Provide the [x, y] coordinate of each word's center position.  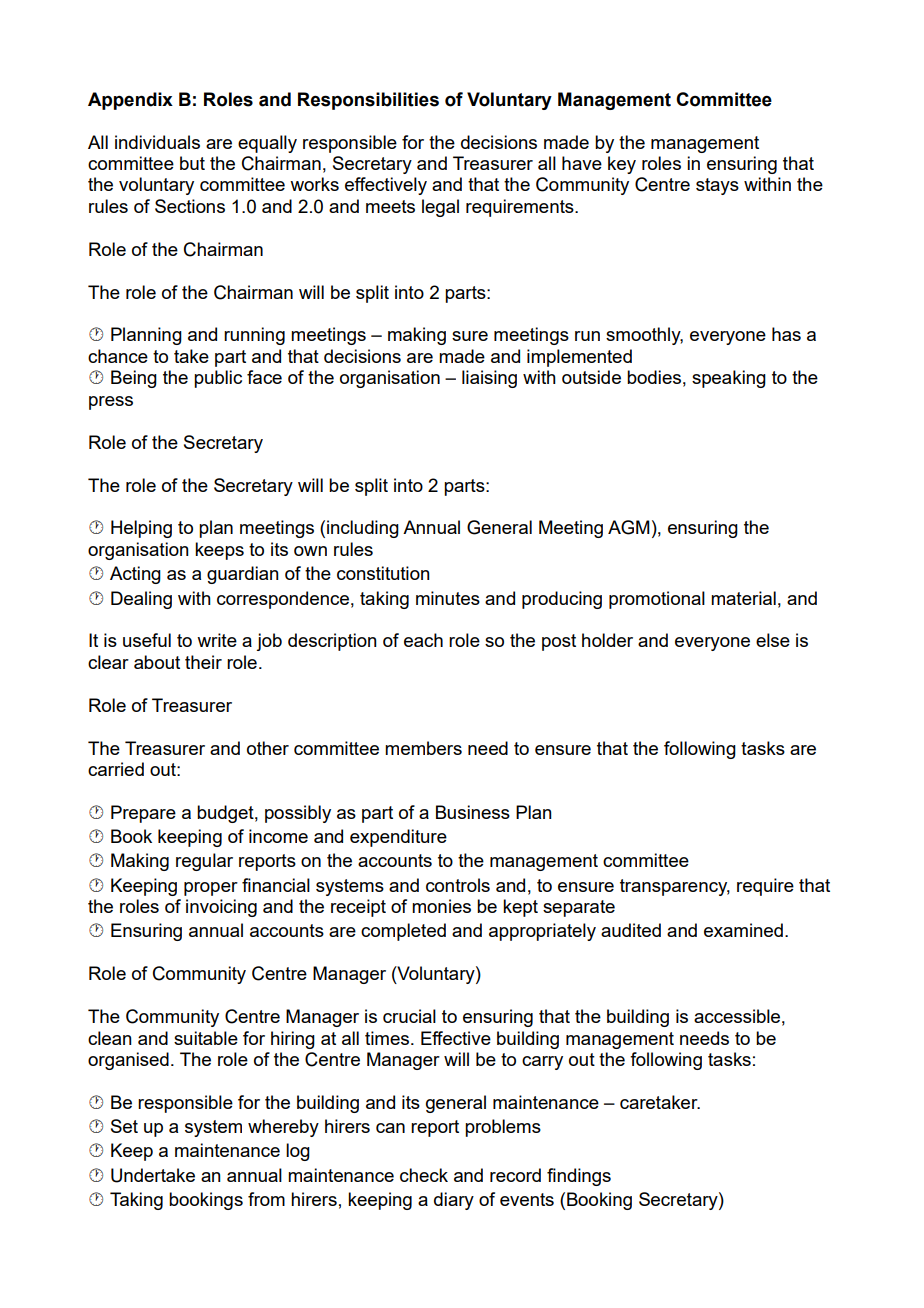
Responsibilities [368, 101]
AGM [629, 527]
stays [717, 186]
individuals [157, 142]
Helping [141, 529]
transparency [675, 887]
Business [473, 812]
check [424, 1175]
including [363, 529]
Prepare [143, 814]
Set [124, 1126]
